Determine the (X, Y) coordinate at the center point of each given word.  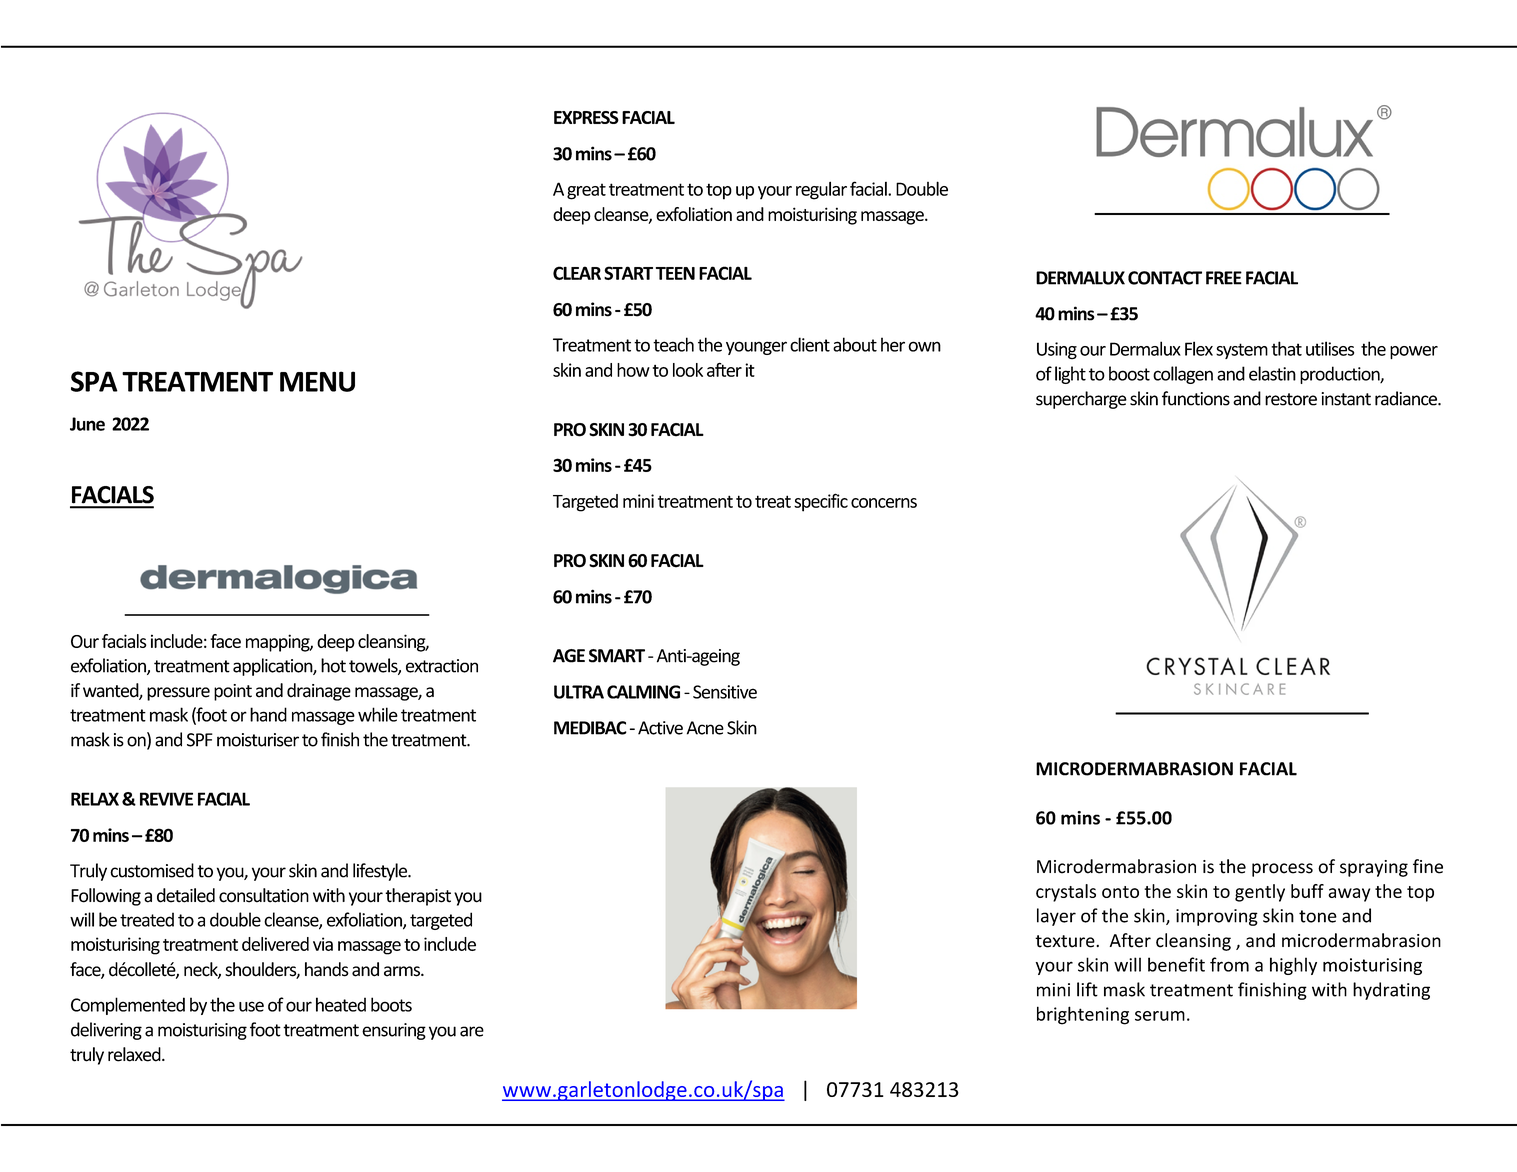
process (1282, 870)
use (251, 1006)
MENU (317, 381)
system (1242, 351)
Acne (705, 728)
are (472, 1031)
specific (821, 502)
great (586, 191)
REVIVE (166, 799)
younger (756, 348)
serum (1160, 1016)
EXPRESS (586, 117)
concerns (884, 503)
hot (333, 665)
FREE (1224, 278)
